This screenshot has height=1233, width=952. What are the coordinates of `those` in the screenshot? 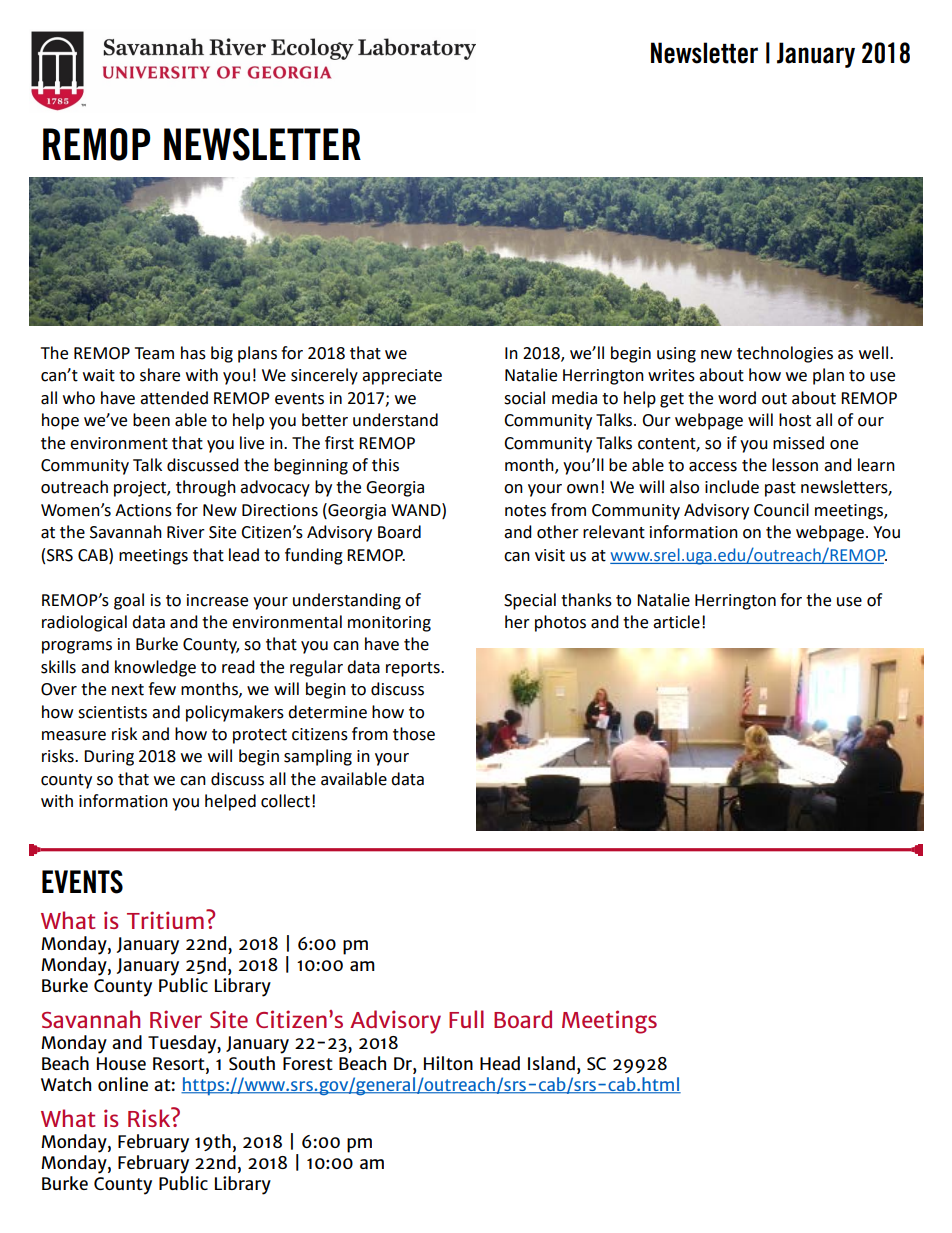 It's located at (414, 734).
